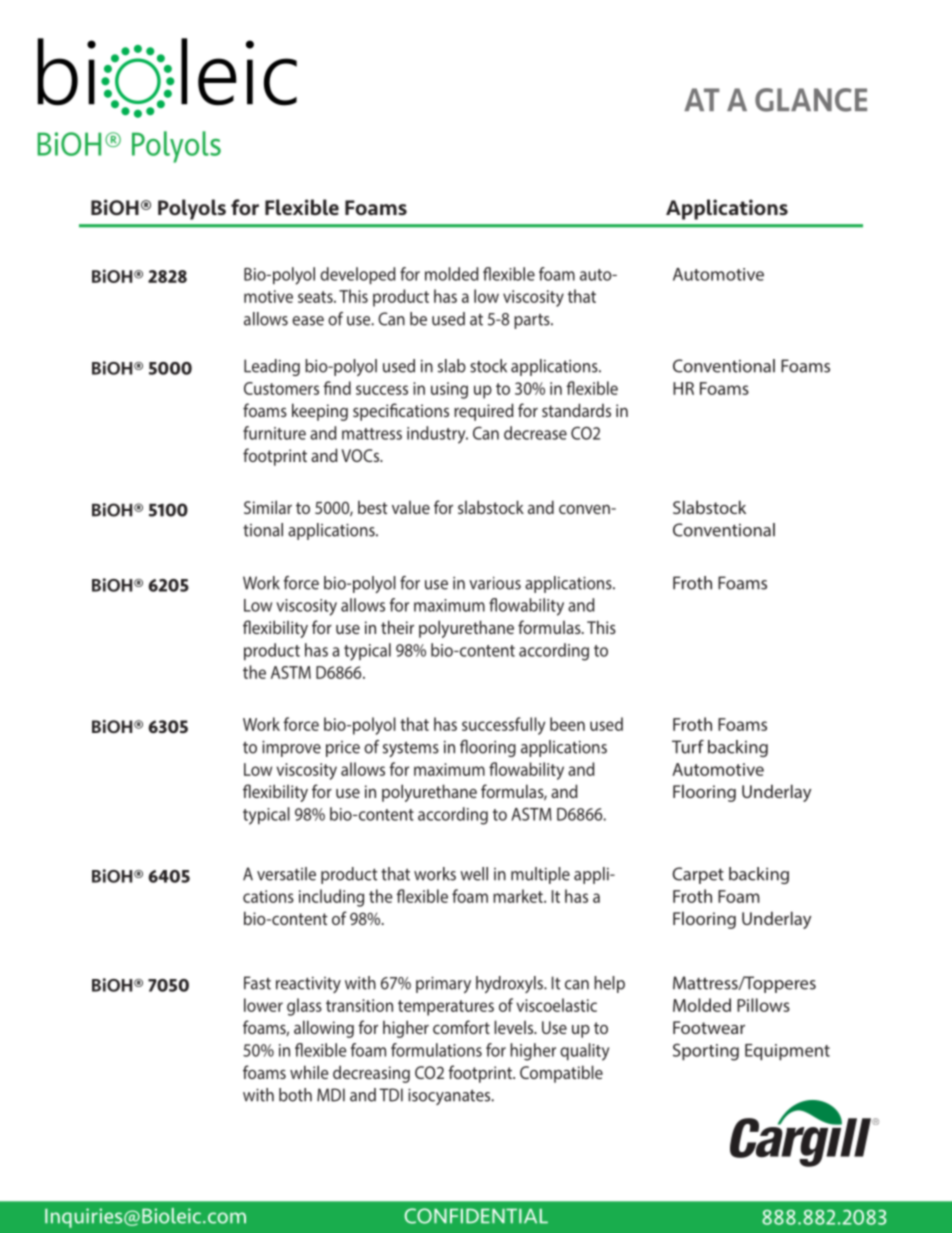 This screenshot has width=952, height=1233. I want to click on CONFIDENTIAL, so click(476, 1216).
